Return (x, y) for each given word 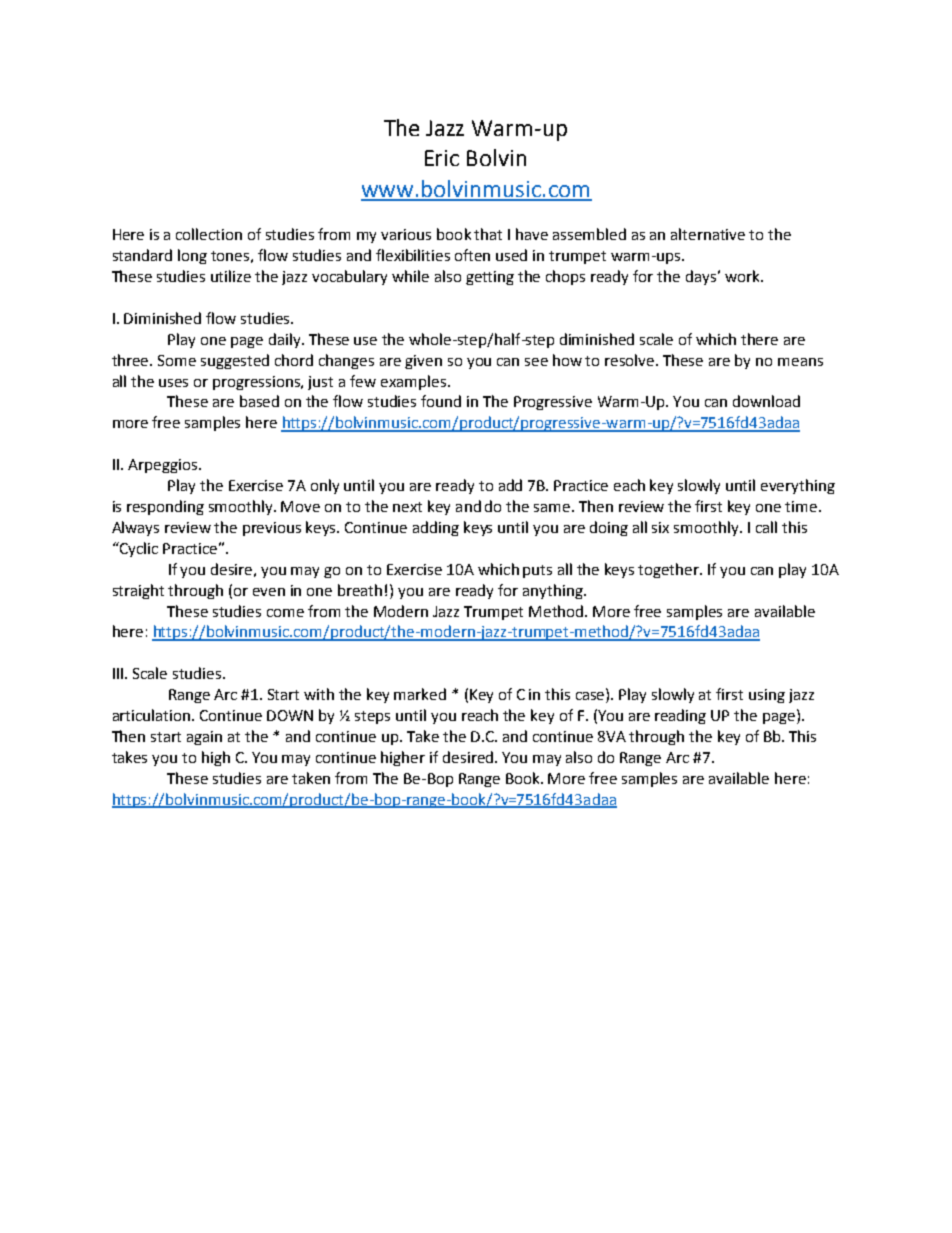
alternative (708, 234)
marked (420, 694)
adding (436, 528)
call (766, 527)
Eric (442, 158)
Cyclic (138, 549)
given (423, 362)
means (800, 362)
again (204, 738)
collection (209, 234)
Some (177, 360)
